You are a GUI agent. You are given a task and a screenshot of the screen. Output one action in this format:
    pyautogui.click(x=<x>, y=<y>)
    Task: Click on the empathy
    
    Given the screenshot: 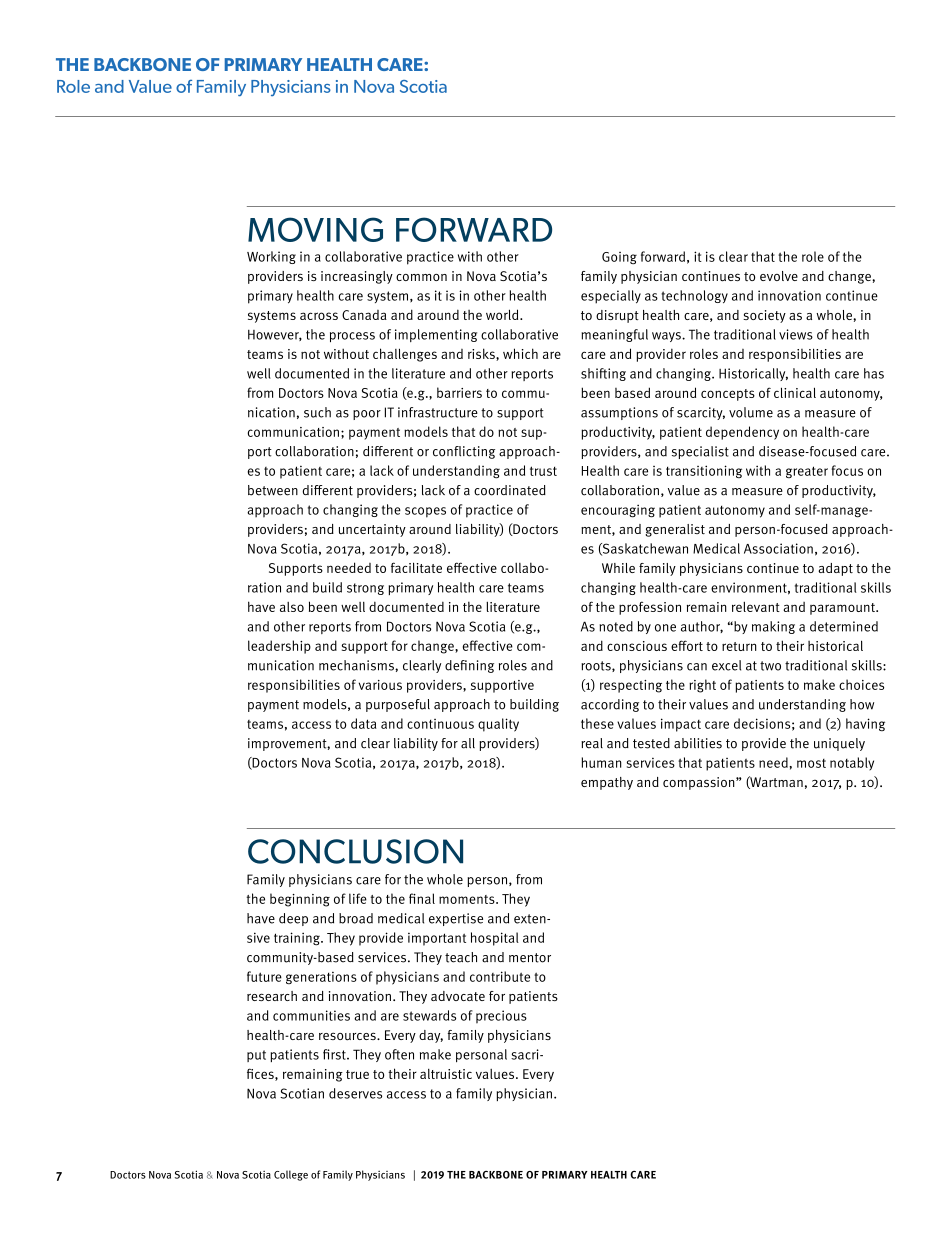 What is the action you would take?
    pyautogui.click(x=607, y=783)
